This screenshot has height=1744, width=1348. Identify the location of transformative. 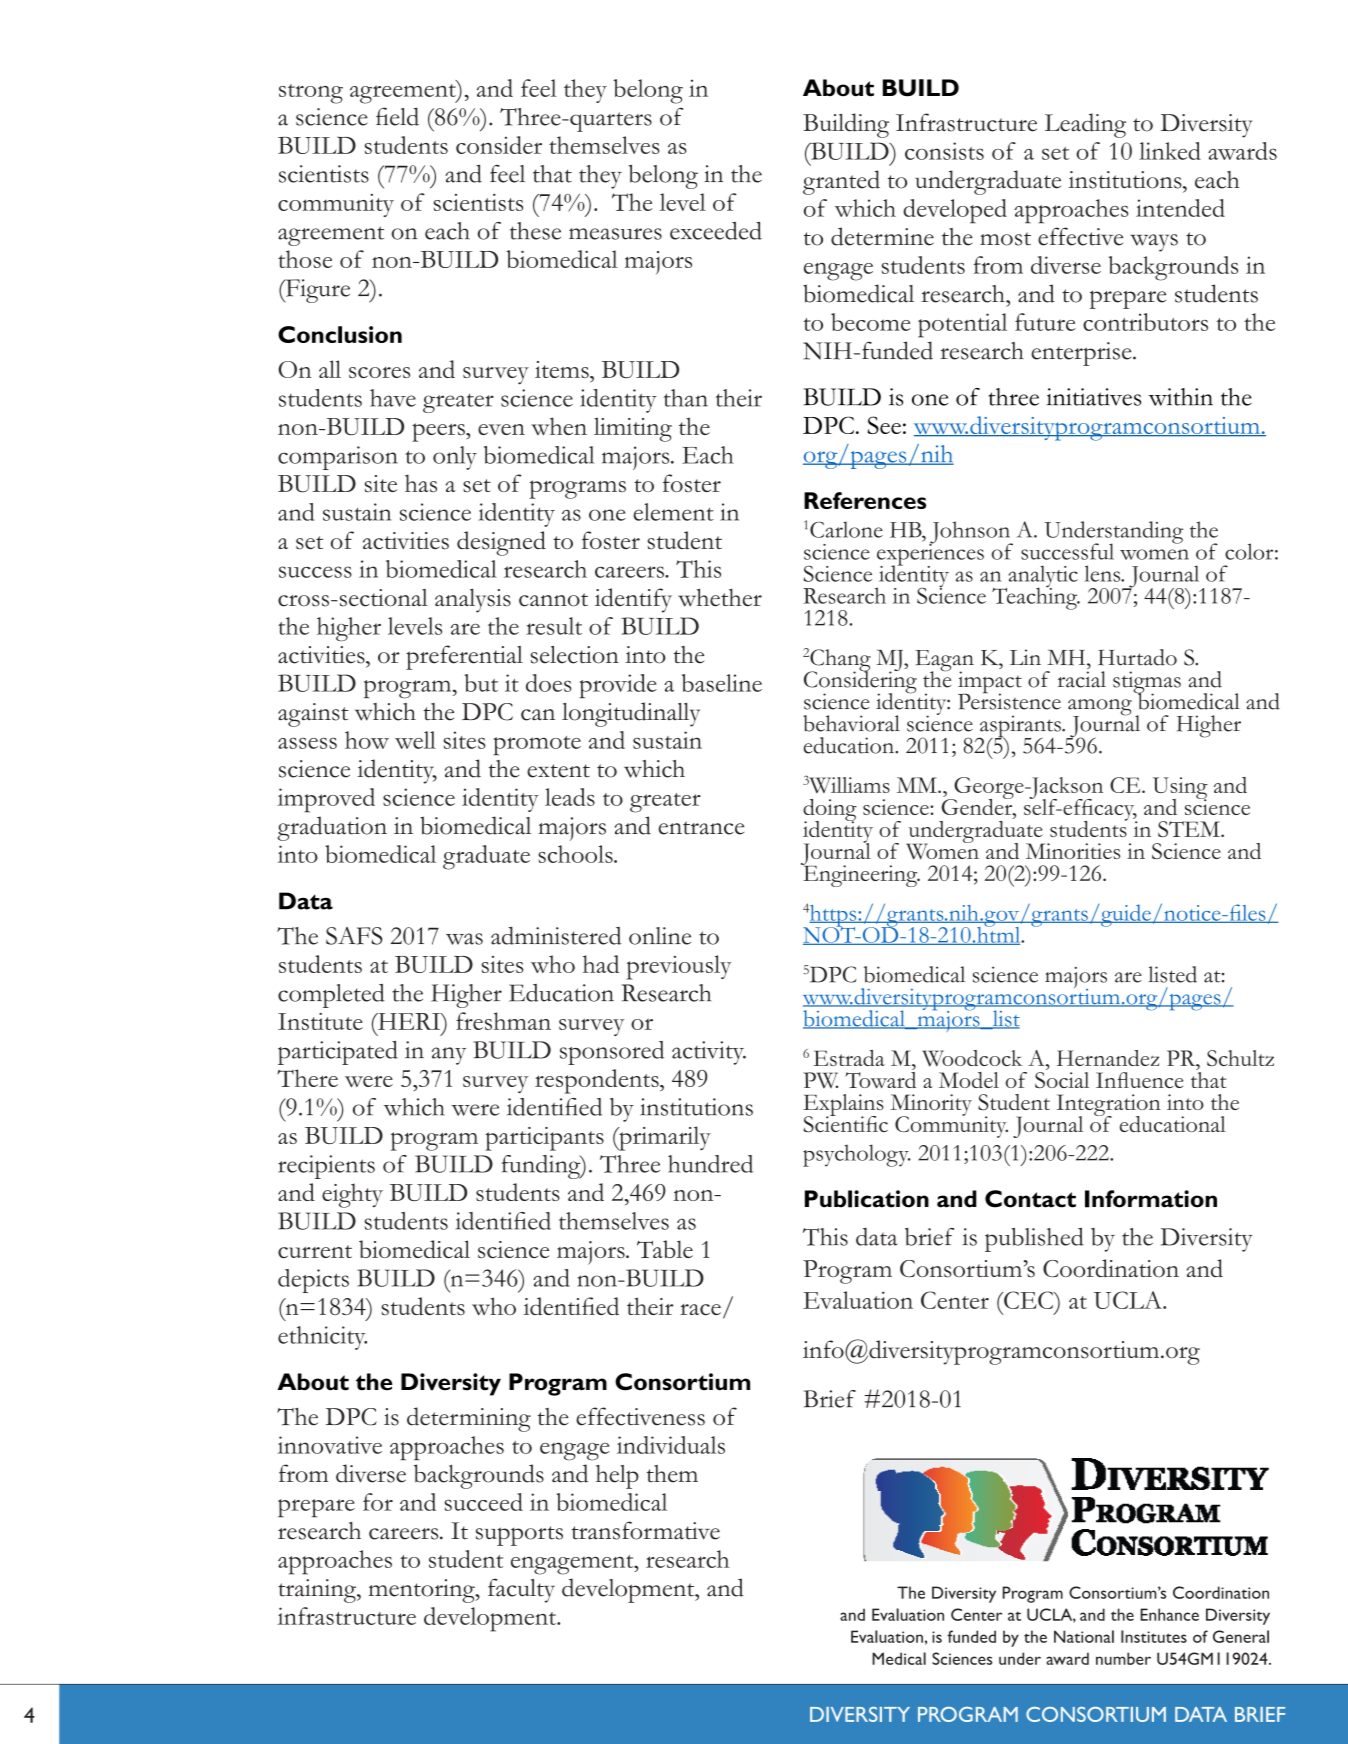
(645, 1530).
